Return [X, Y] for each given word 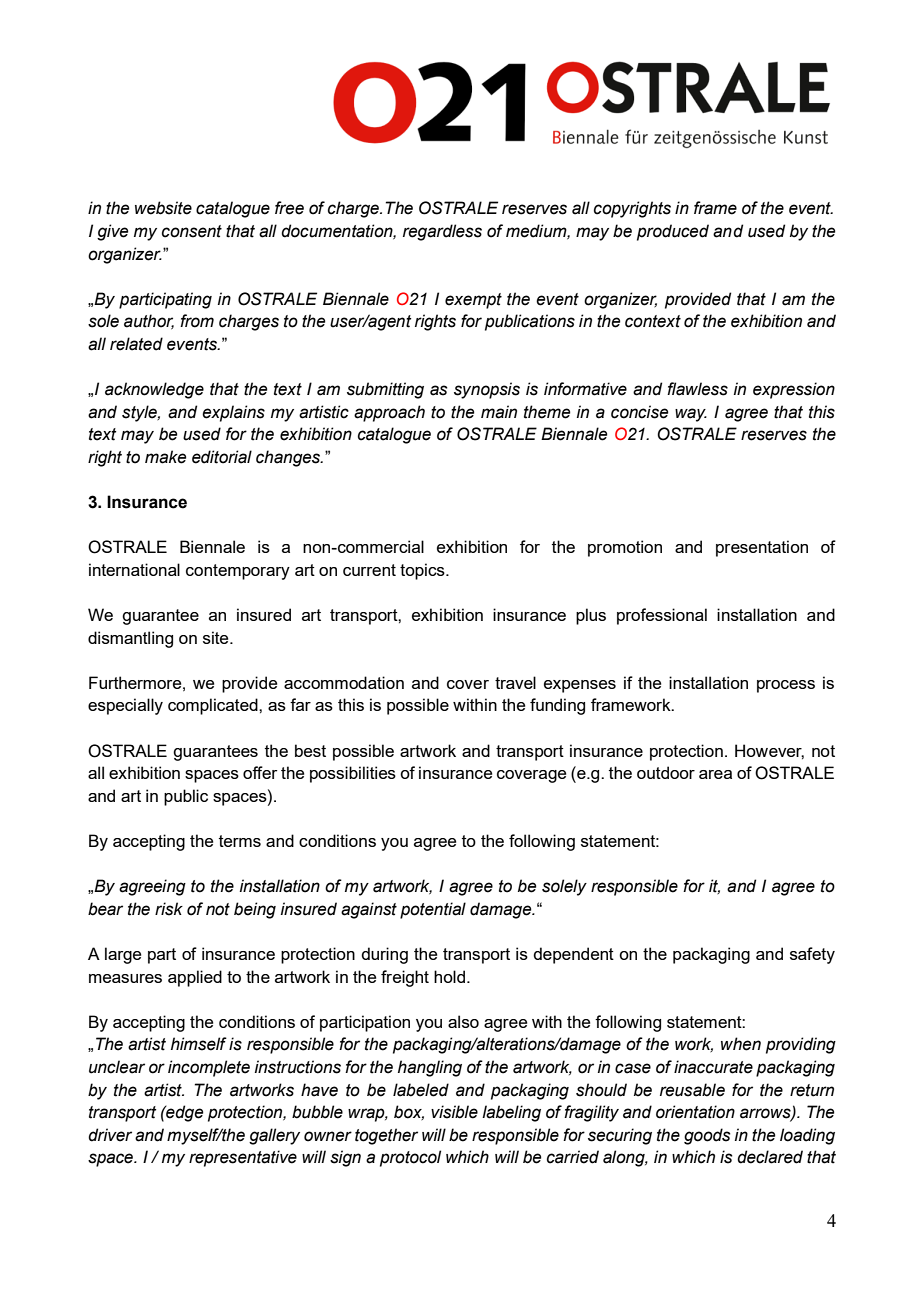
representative [243, 1158]
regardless [442, 232]
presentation [762, 548]
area [715, 774]
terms [240, 841]
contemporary [238, 572]
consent [192, 231]
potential [433, 910]
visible [454, 1112]
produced [673, 232]
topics [423, 571]
